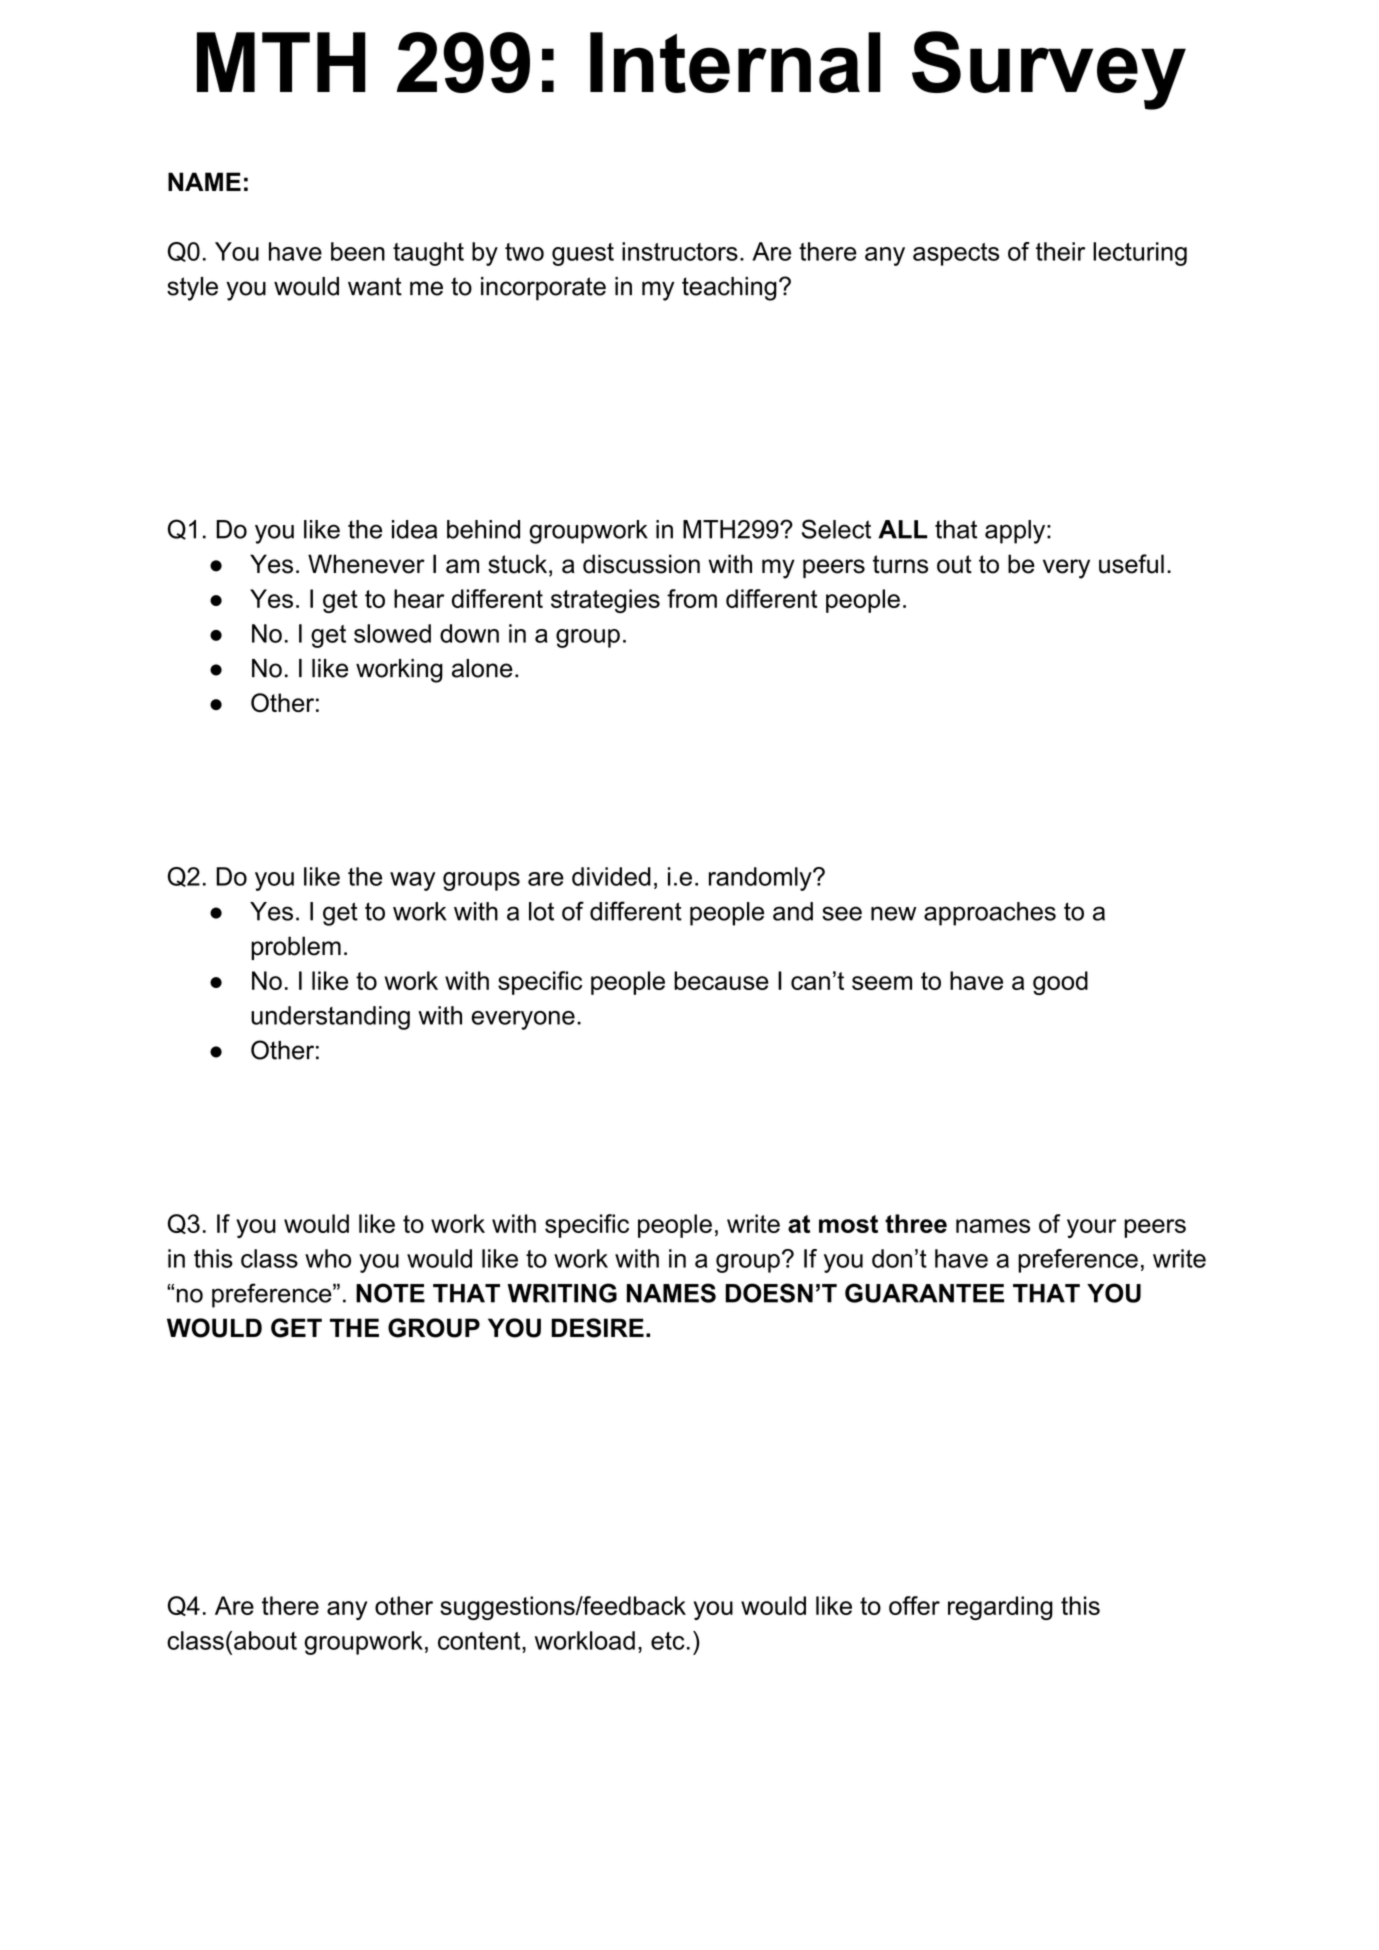 Image resolution: width=1379 pixels, height=1950 pixels. I want to click on divided, so click(611, 876).
